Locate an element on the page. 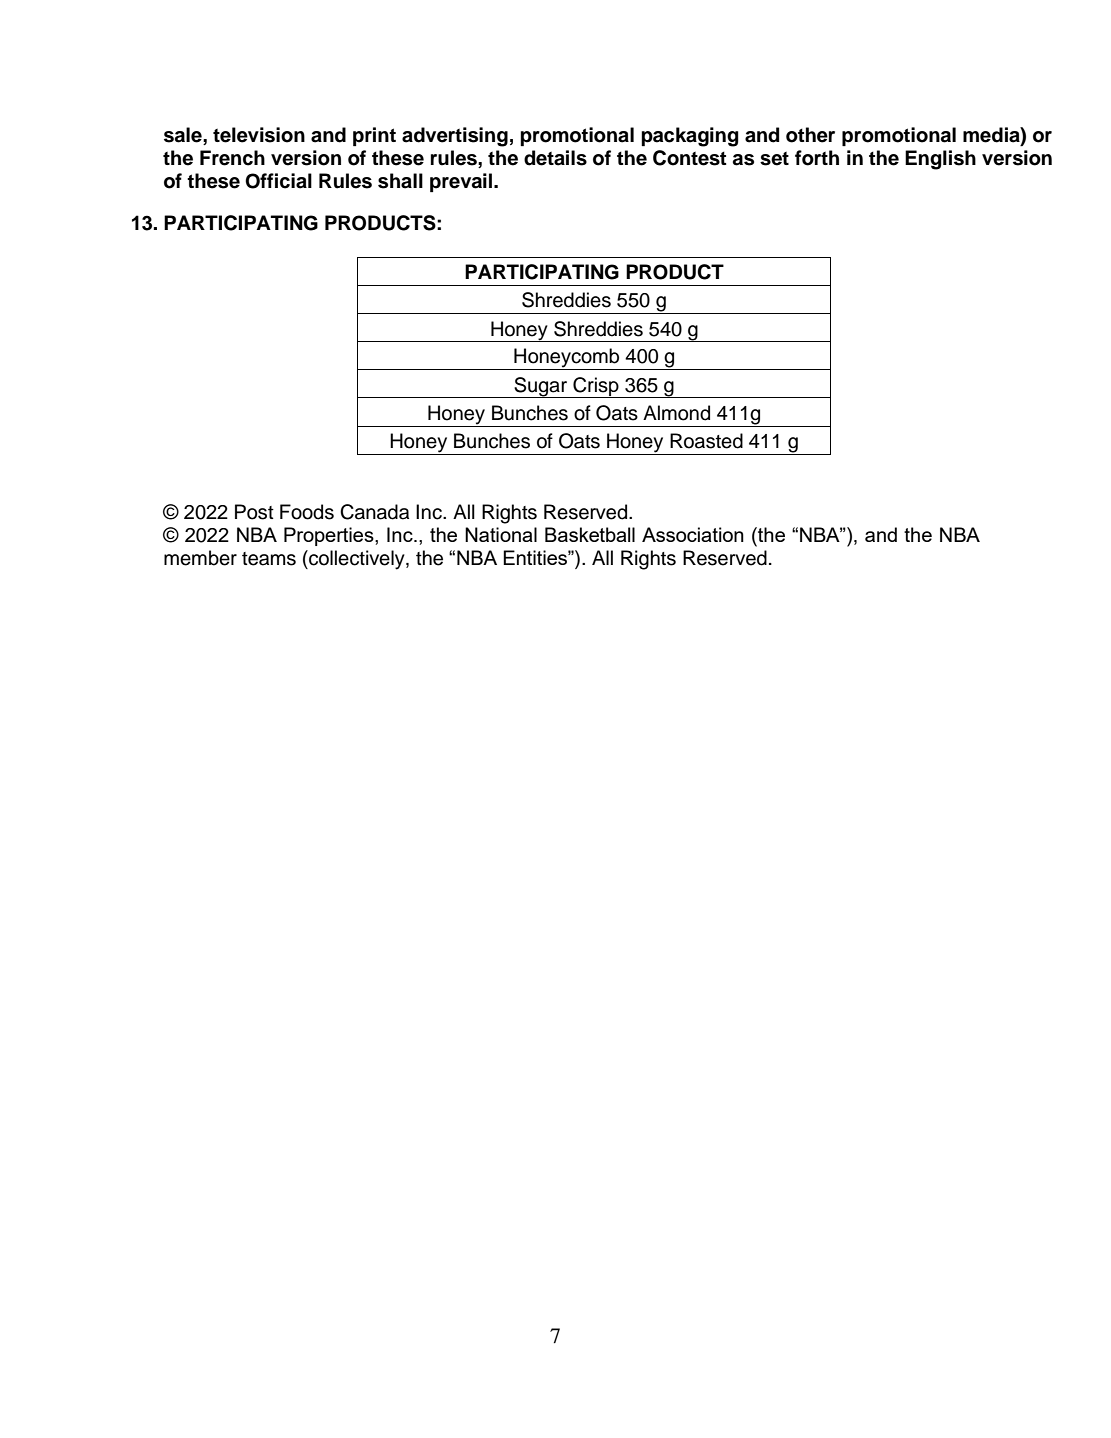  forth is located at coordinates (817, 158).
